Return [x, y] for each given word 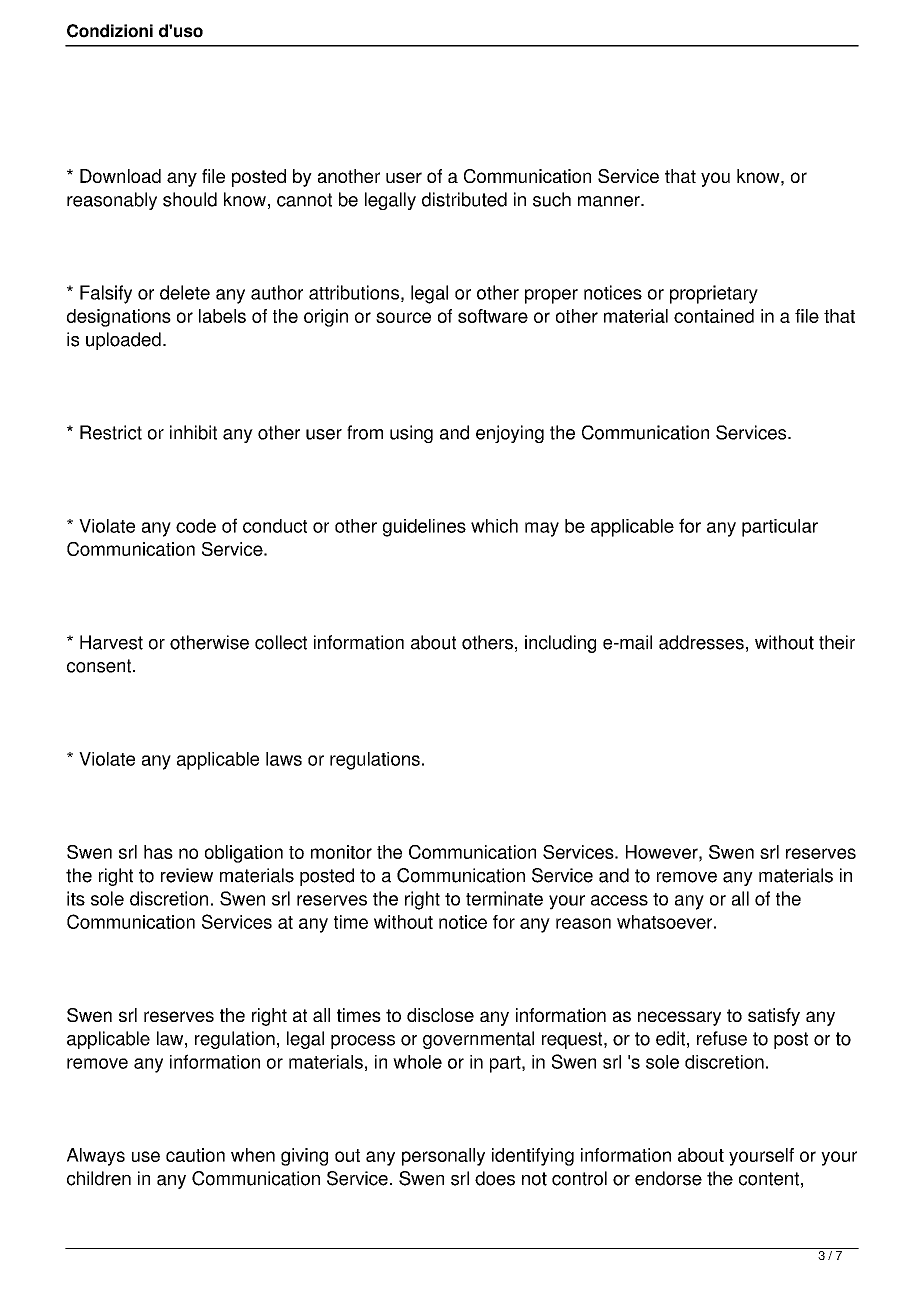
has [158, 852]
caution [195, 1155]
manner [610, 201]
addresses [701, 642]
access [619, 900]
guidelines [424, 528]
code [196, 526]
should [190, 199]
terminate [504, 898]
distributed [464, 199]
